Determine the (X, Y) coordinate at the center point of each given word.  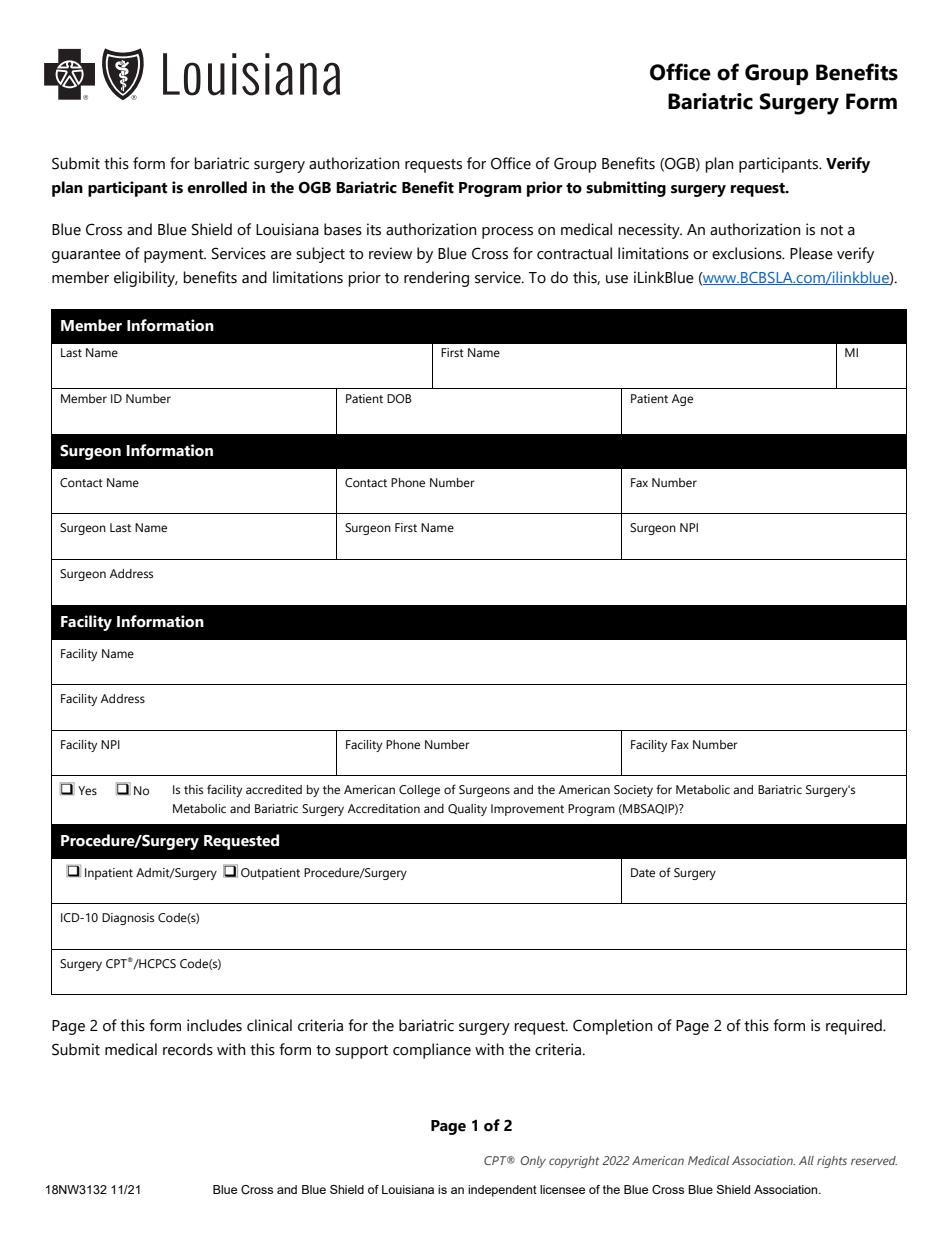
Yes (87, 790)
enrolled (217, 187)
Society (633, 791)
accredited (274, 789)
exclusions (748, 253)
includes (214, 1025)
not (832, 230)
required (855, 1027)
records (188, 1049)
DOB (399, 398)
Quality (467, 810)
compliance (432, 1051)
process (507, 233)
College (419, 791)
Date (643, 872)
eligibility (146, 279)
